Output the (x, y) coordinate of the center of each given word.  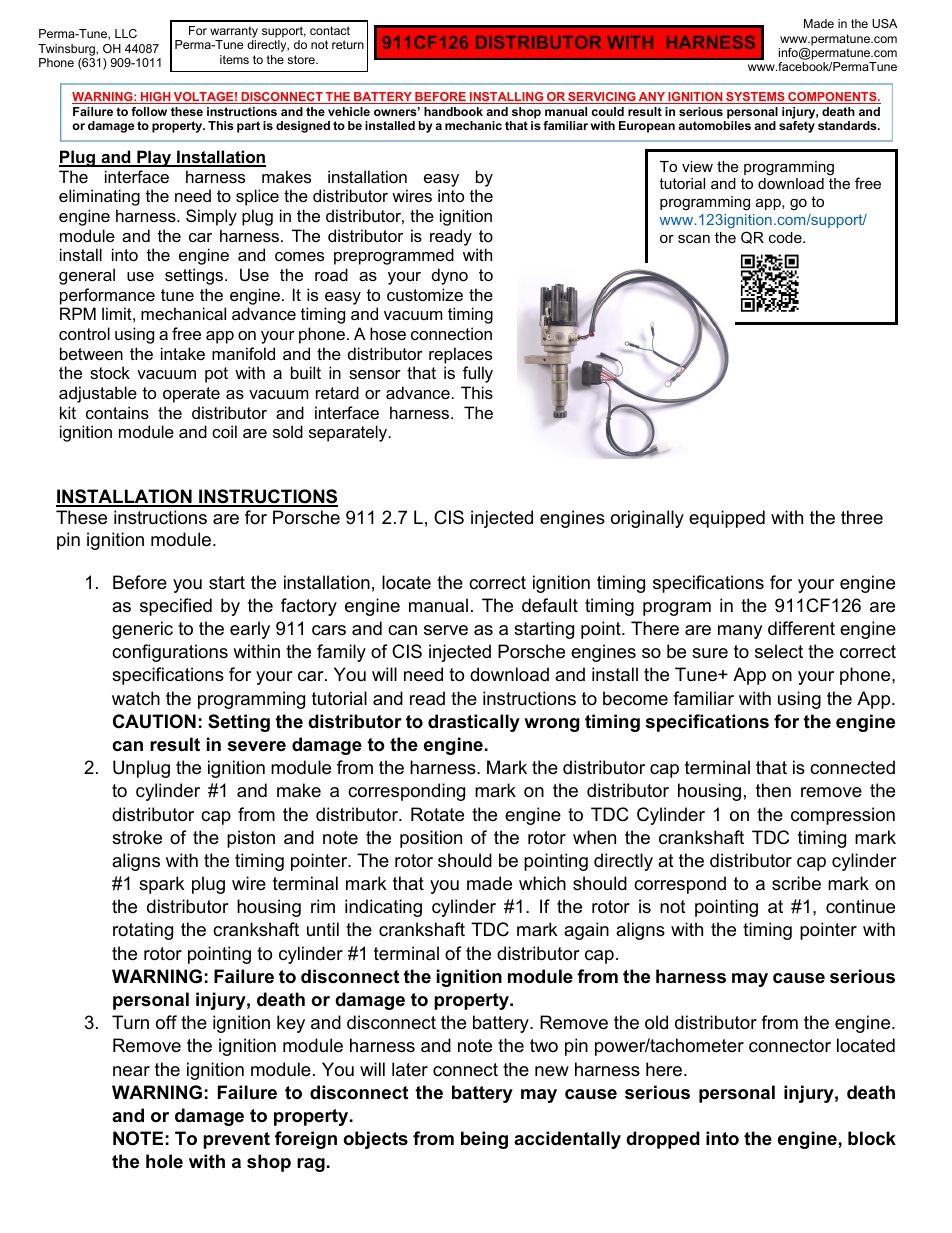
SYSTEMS (755, 98)
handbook (453, 111)
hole (164, 1161)
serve (446, 630)
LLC (126, 33)
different (801, 628)
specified (176, 607)
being (484, 1140)
